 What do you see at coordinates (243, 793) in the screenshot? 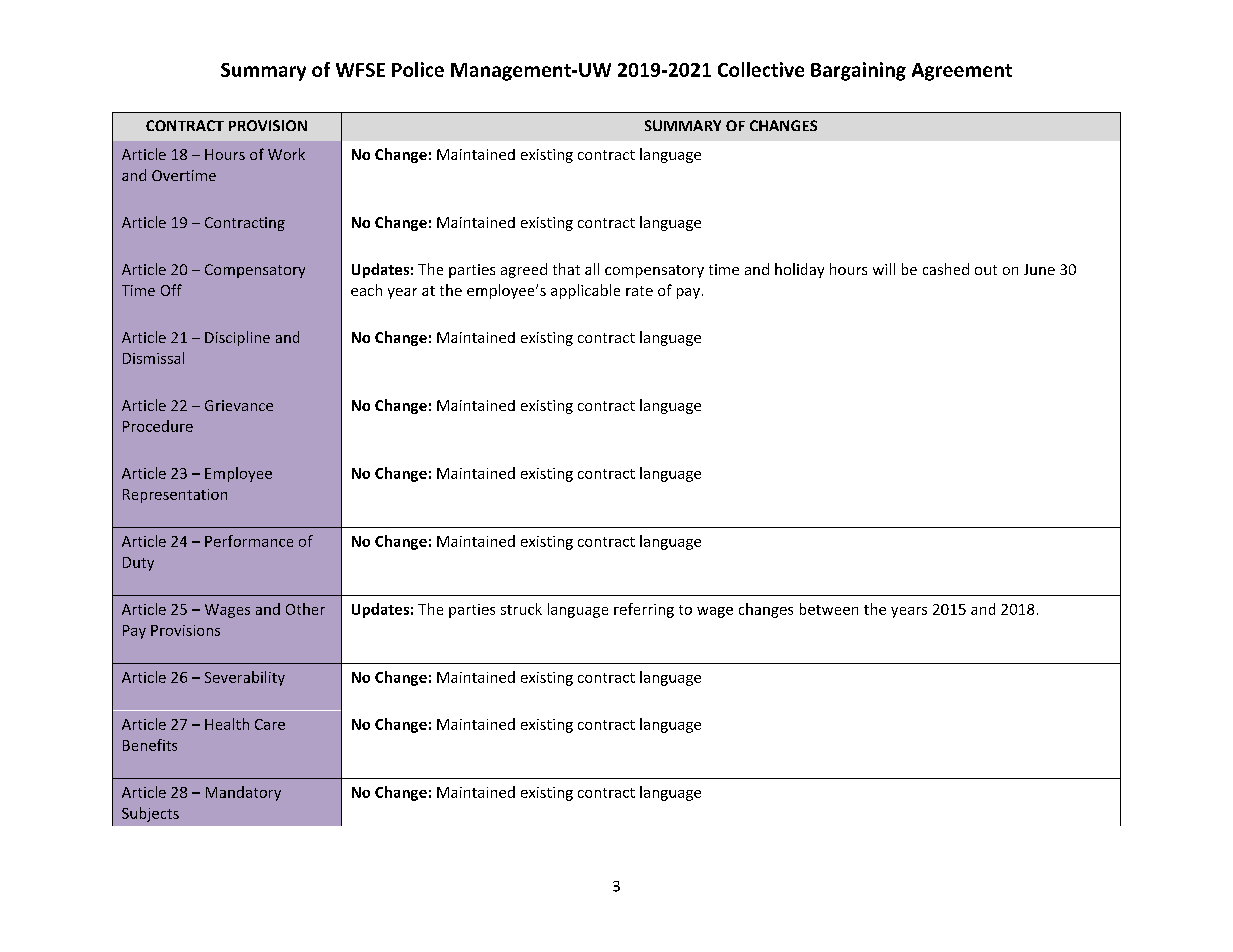
I see `Mandatory` at bounding box center [243, 793].
